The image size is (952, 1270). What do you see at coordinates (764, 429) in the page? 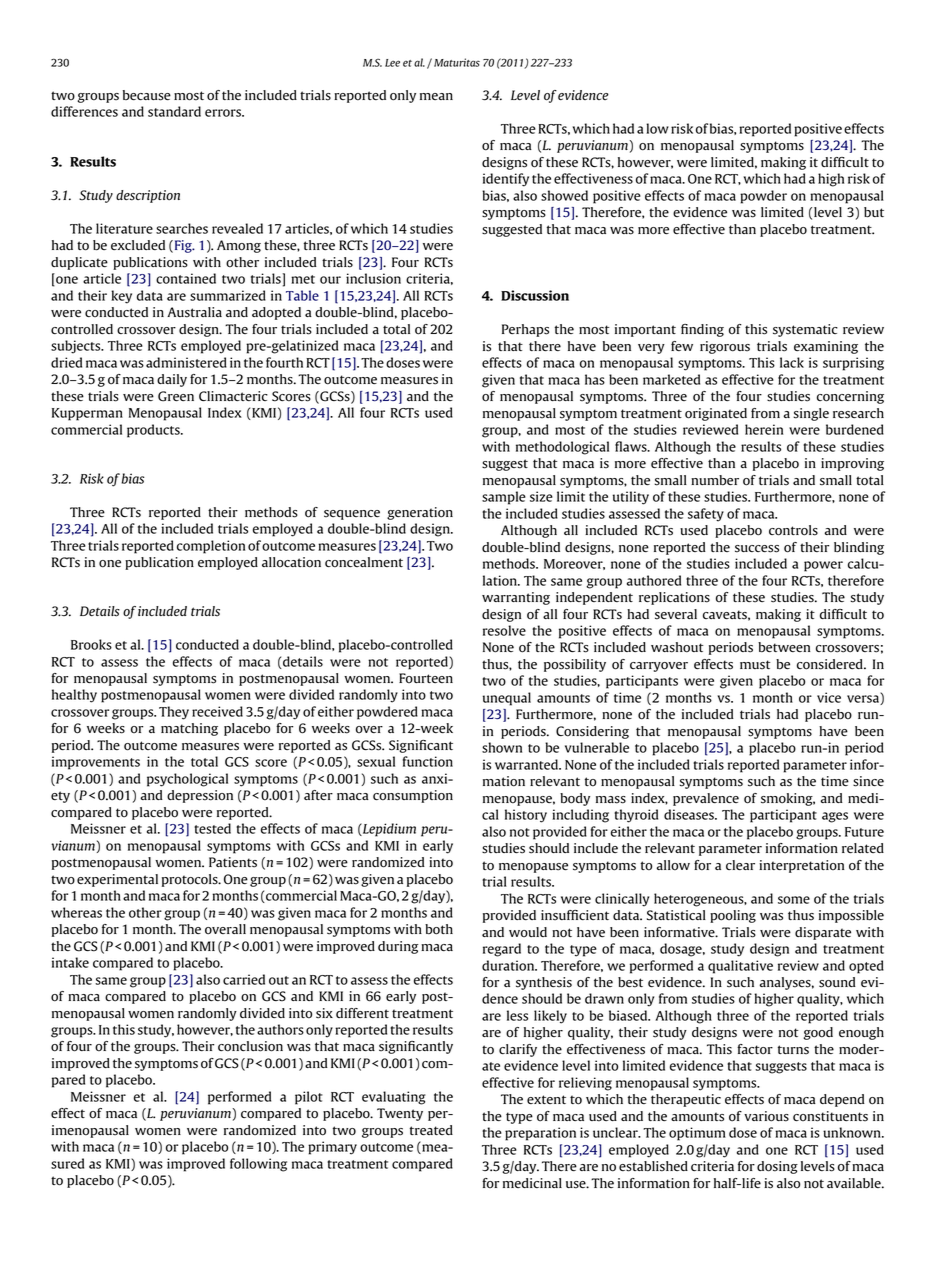
I see `herein` at bounding box center [764, 429].
